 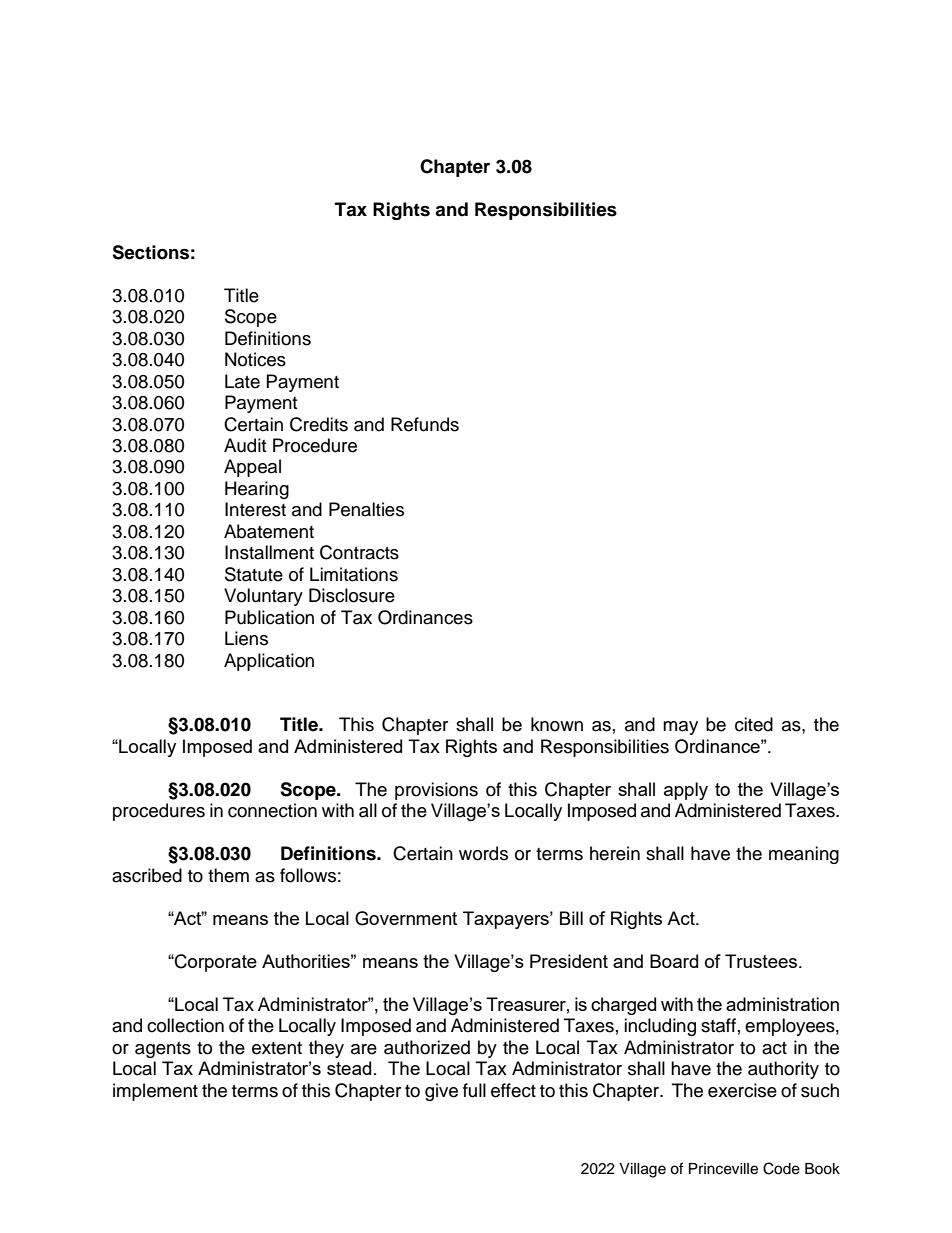 I want to click on Credits, so click(x=319, y=424).
